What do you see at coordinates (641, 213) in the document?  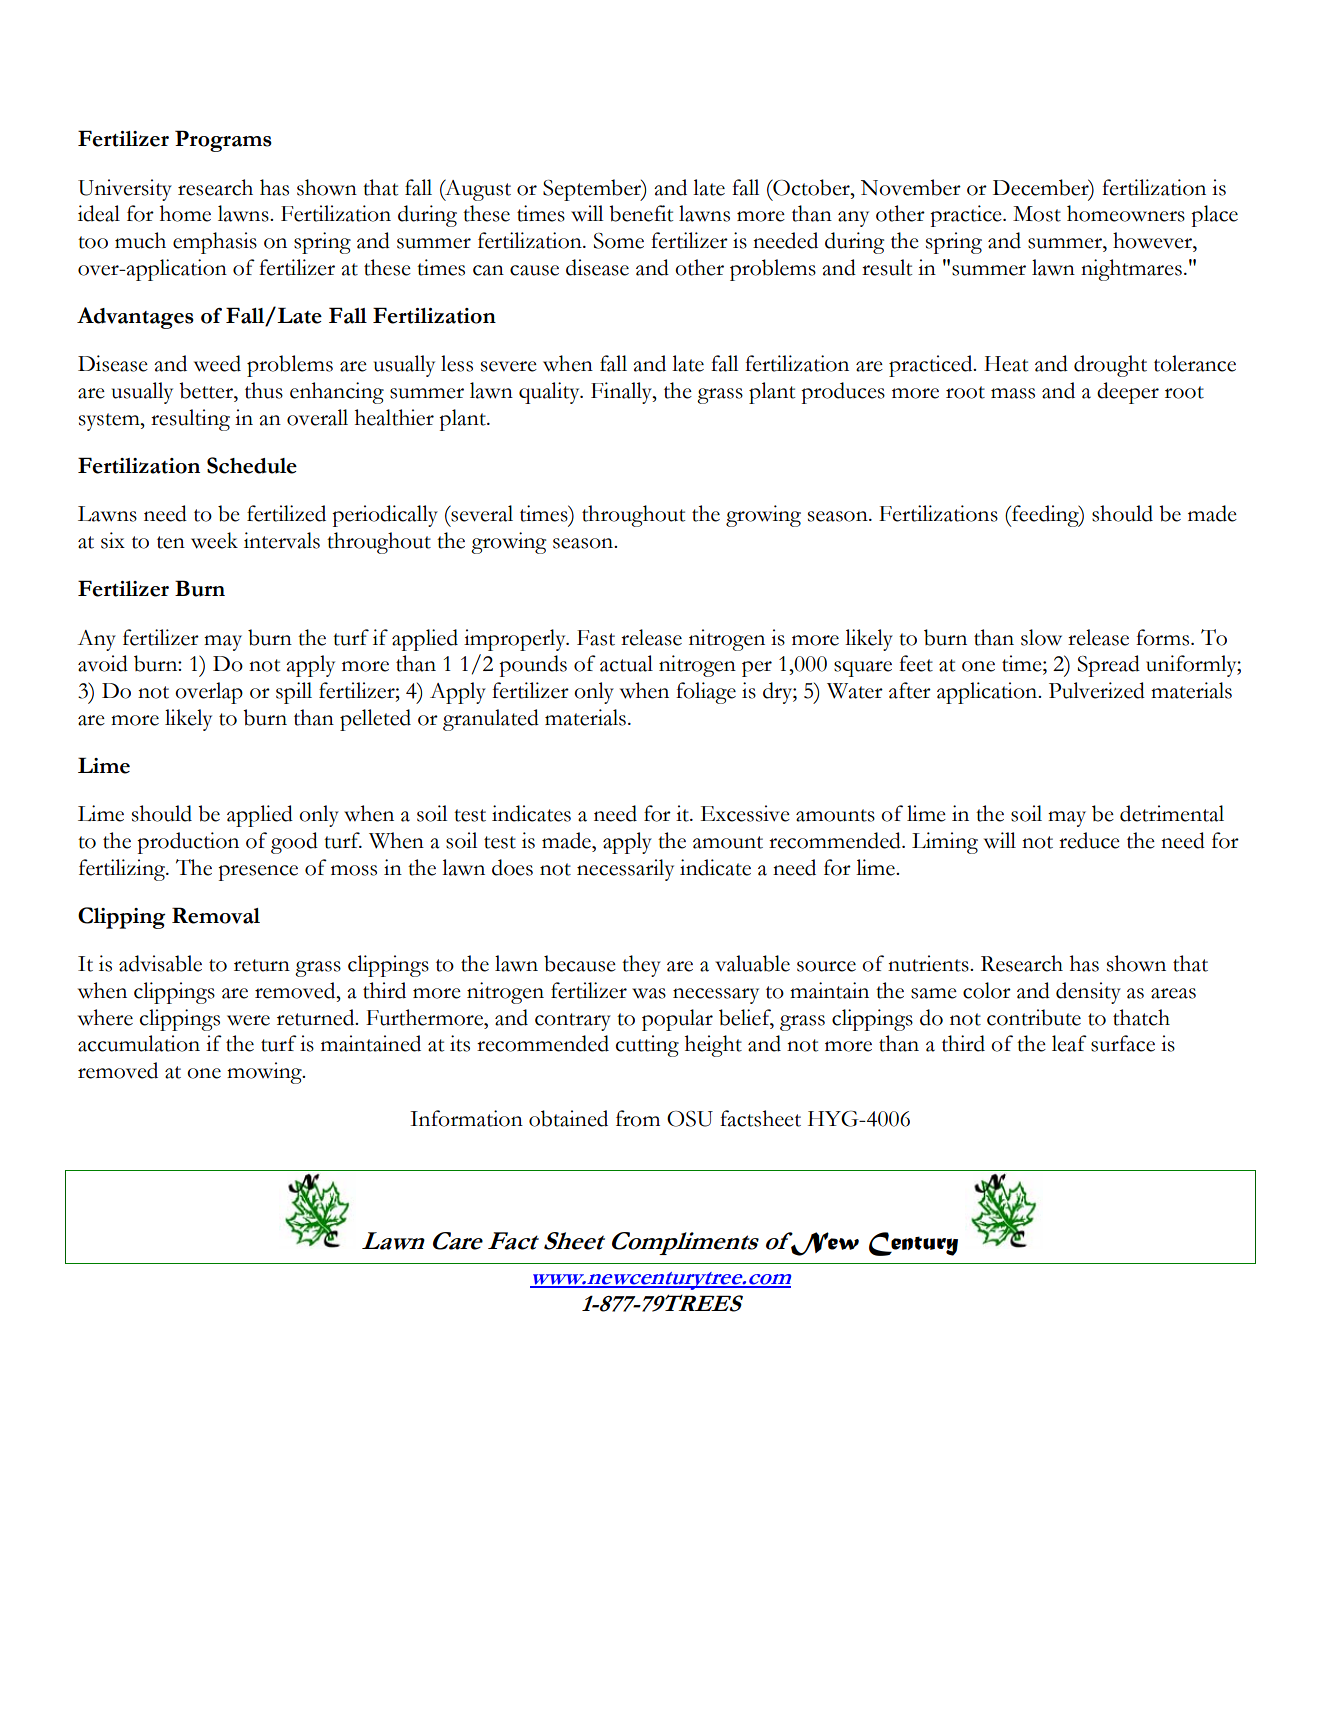 I see `benefit` at bounding box center [641, 213].
